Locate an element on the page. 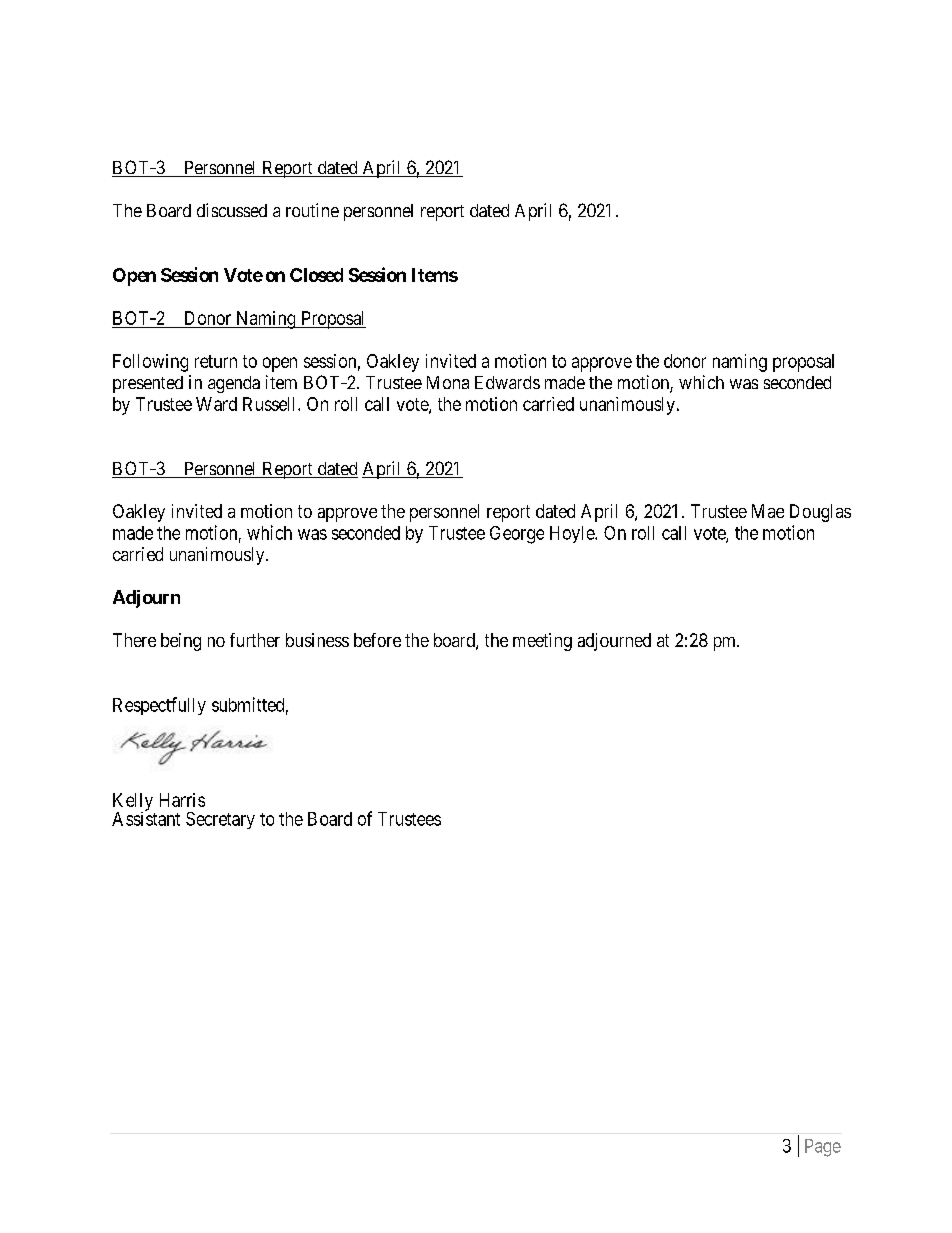 Image resolution: width=952 pixels, height=1233 pixels. Assistant is located at coordinates (146, 818).
